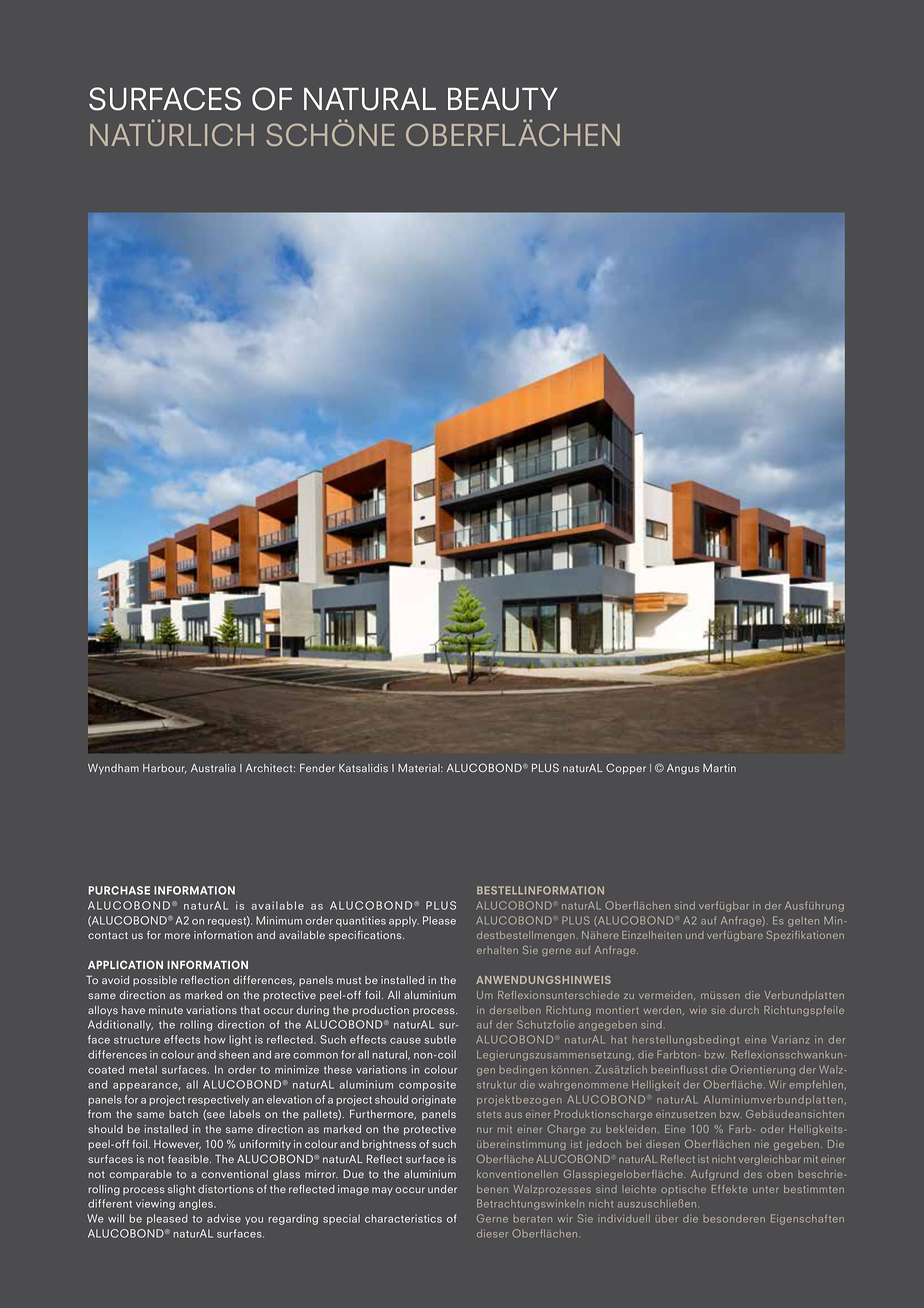 This screenshot has height=1308, width=924. What do you see at coordinates (663, 1144) in the screenshot?
I see `diesen` at bounding box center [663, 1144].
